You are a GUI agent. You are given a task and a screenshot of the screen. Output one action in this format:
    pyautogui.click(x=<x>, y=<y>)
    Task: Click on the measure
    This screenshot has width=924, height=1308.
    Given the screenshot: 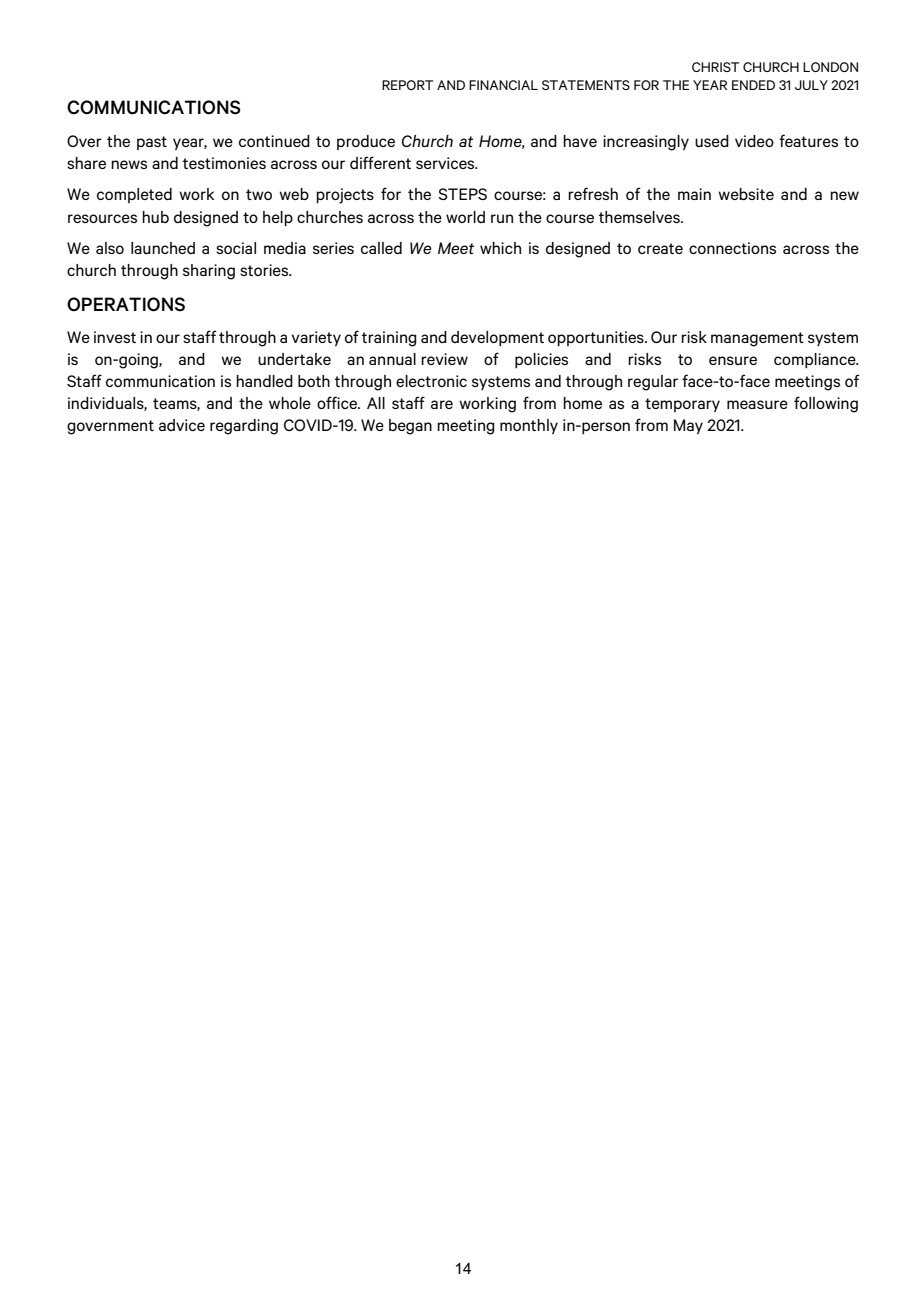 What is the action you would take?
    pyautogui.click(x=757, y=404)
